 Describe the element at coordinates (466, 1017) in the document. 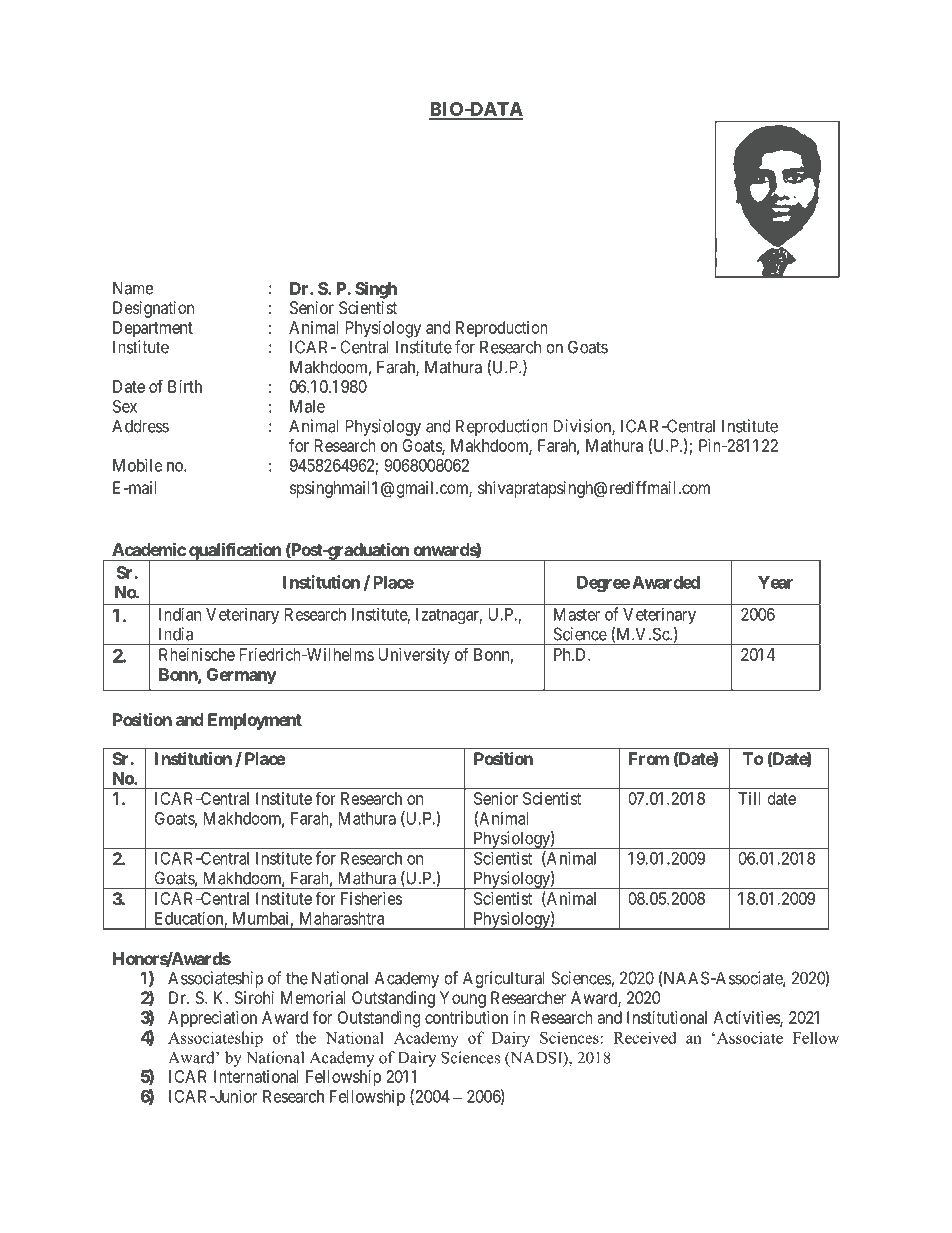

I see `contribution` at that location.
